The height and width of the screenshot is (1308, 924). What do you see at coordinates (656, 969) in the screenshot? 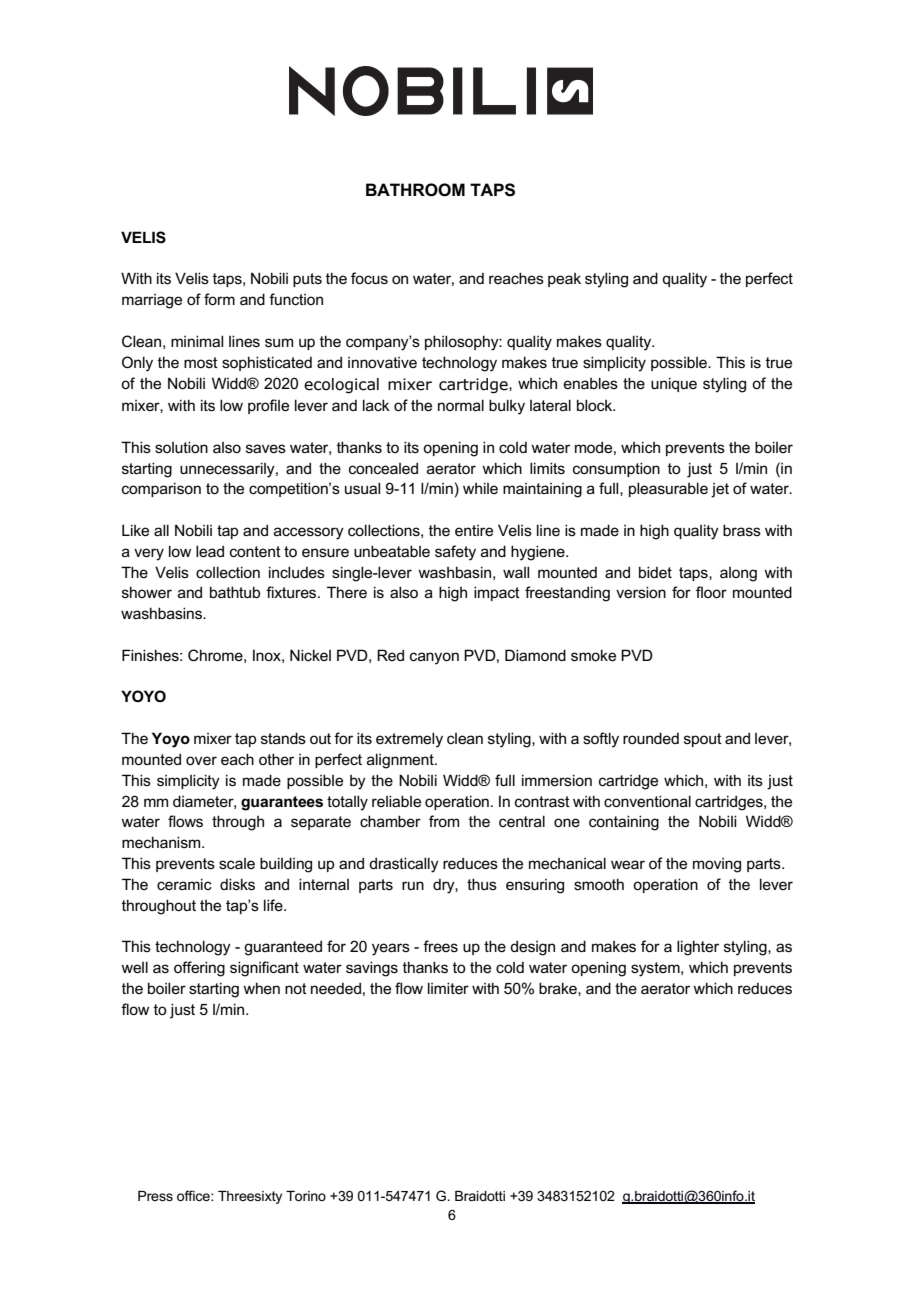
I see `system` at bounding box center [656, 969].
